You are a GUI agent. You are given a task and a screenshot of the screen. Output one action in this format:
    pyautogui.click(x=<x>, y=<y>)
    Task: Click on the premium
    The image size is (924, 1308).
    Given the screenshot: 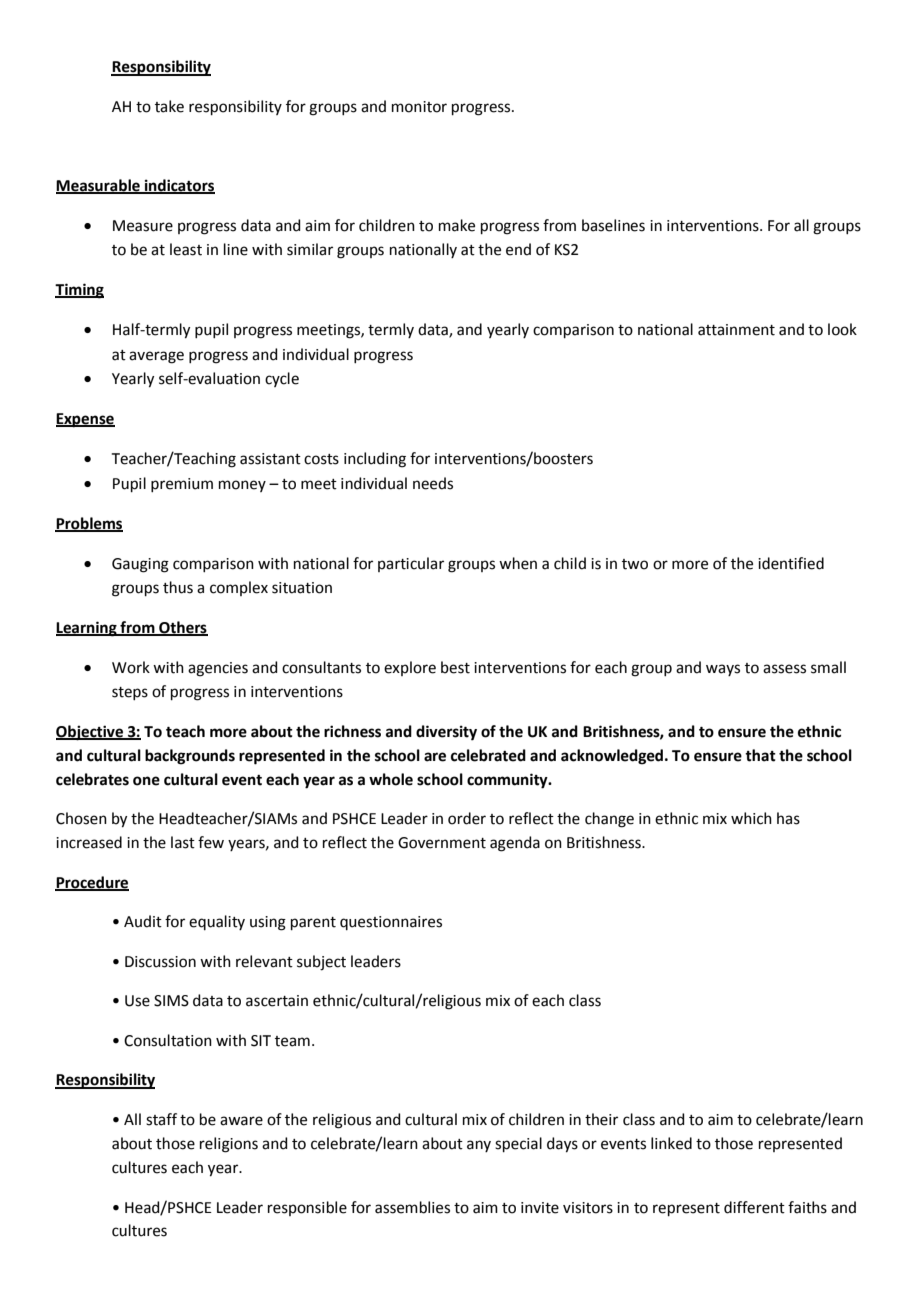 What is the action you would take?
    pyautogui.click(x=182, y=485)
